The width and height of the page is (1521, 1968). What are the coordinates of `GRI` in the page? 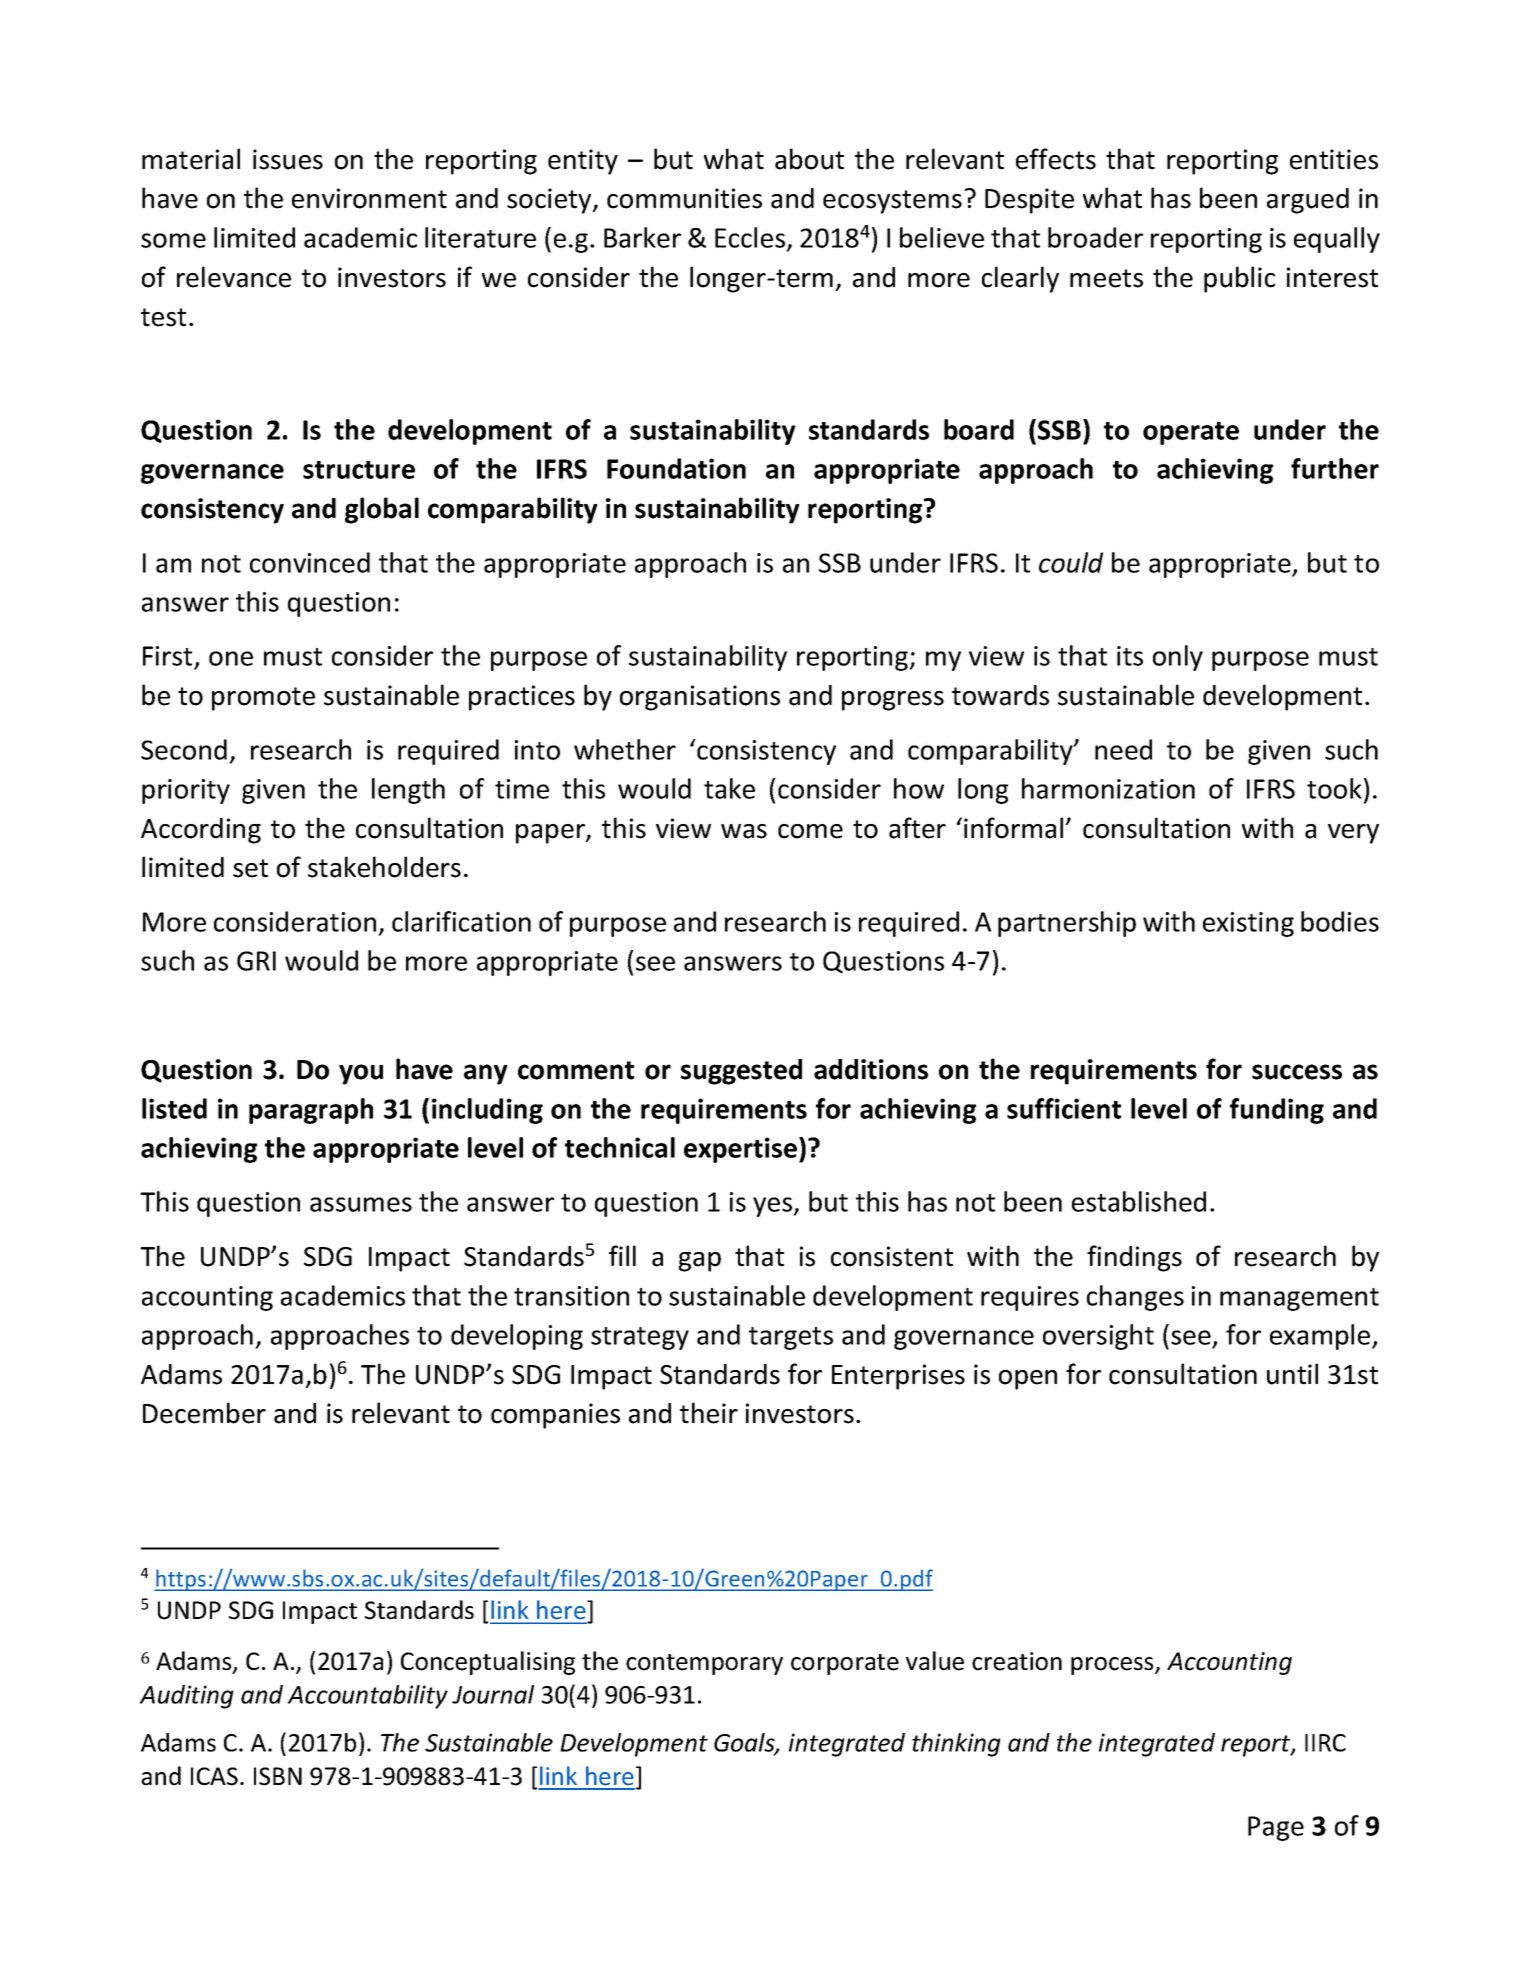 It's located at (256, 961).
